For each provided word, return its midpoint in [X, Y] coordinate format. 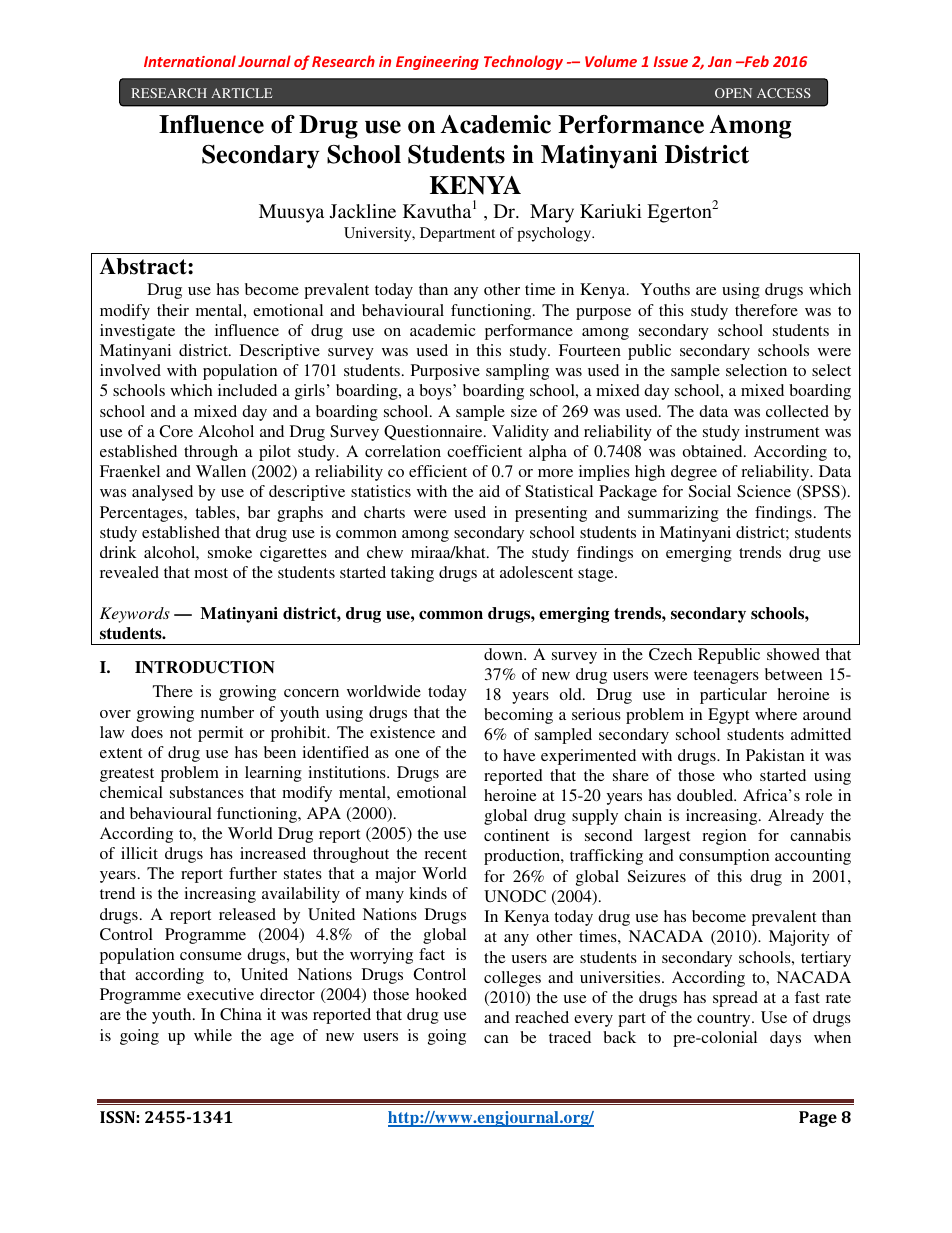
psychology [555, 234]
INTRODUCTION [205, 667]
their [173, 310]
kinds [428, 893]
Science [764, 491]
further [253, 873]
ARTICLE [241, 93]
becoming [518, 716]
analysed [162, 493]
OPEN [733, 93]
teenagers [726, 677]
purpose [603, 314]
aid [489, 491]
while [213, 1035]
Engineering [437, 63]
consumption [724, 857]
